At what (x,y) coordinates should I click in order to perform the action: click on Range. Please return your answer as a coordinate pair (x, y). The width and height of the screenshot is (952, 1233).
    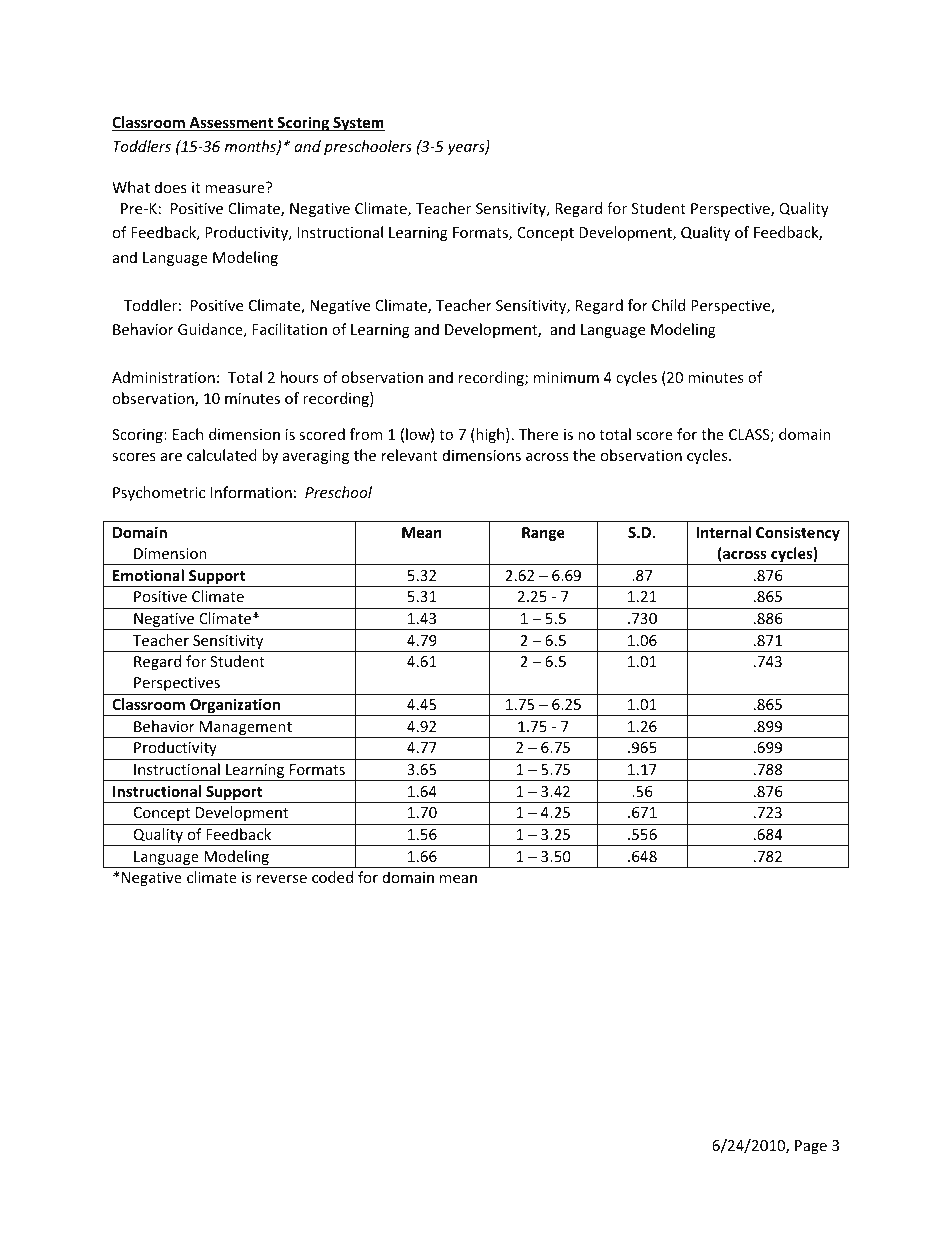
    Looking at the image, I should click on (543, 534).
